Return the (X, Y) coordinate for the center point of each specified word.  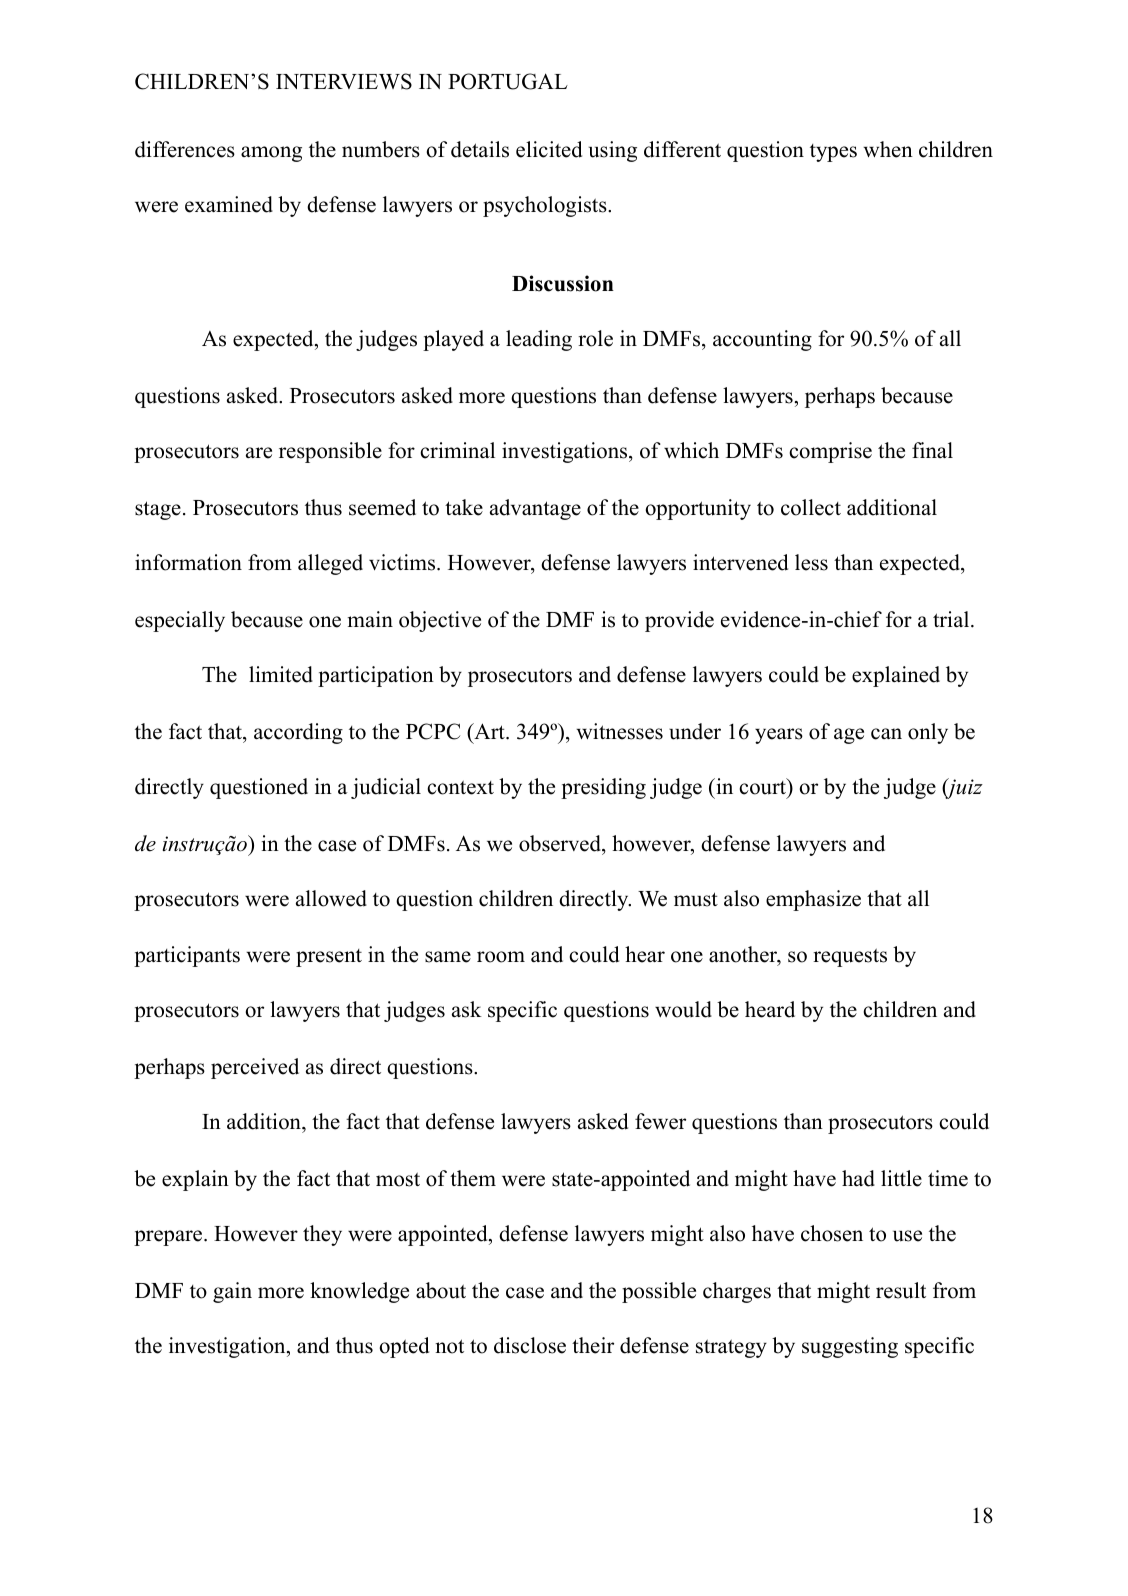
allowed (331, 898)
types (833, 153)
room (501, 957)
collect (811, 507)
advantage (535, 509)
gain (232, 1292)
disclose (530, 1345)
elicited (549, 149)
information (188, 562)
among (271, 154)
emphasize (813, 900)
